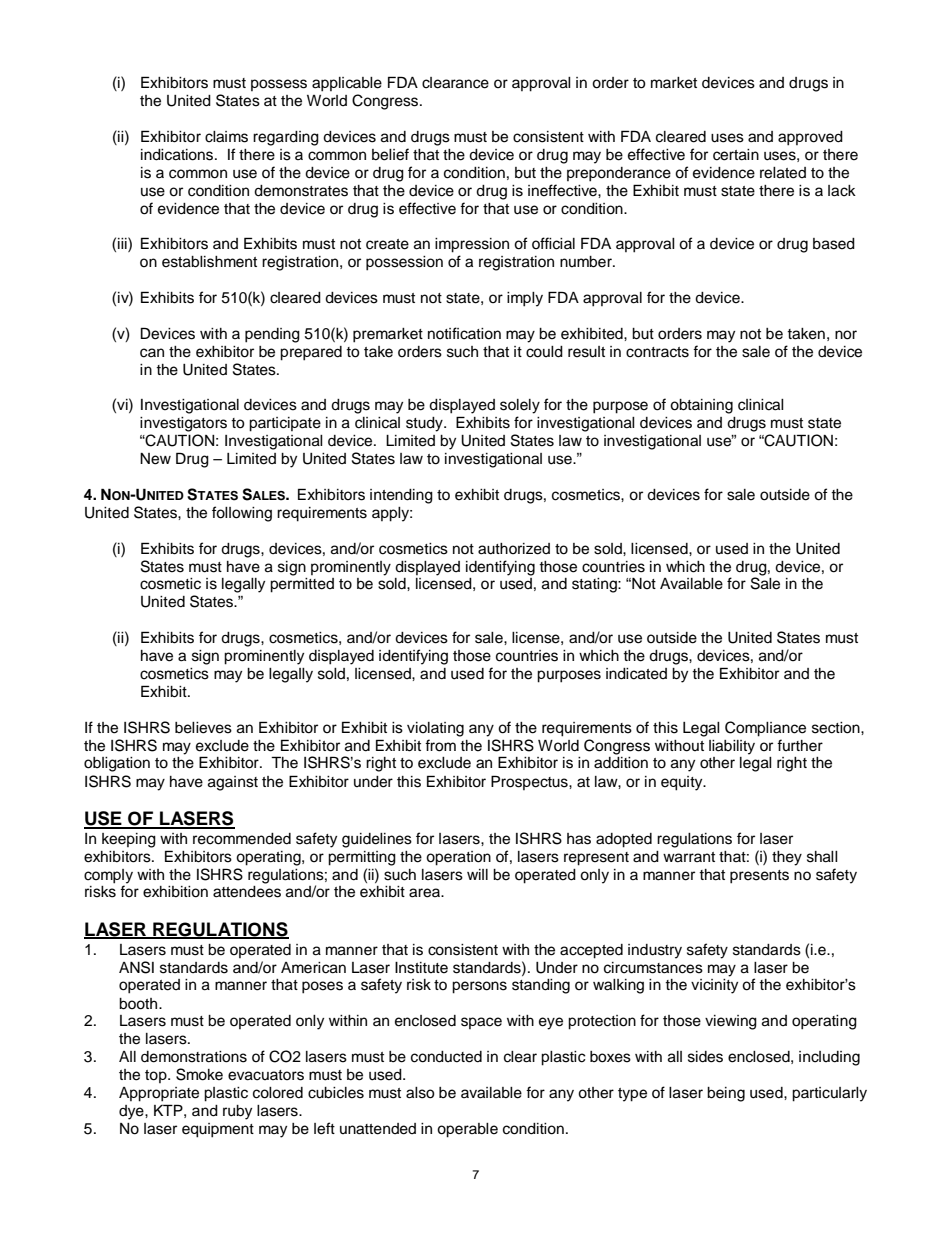  What do you see at coordinates (736, 155) in the image?
I see `certain` at bounding box center [736, 155].
